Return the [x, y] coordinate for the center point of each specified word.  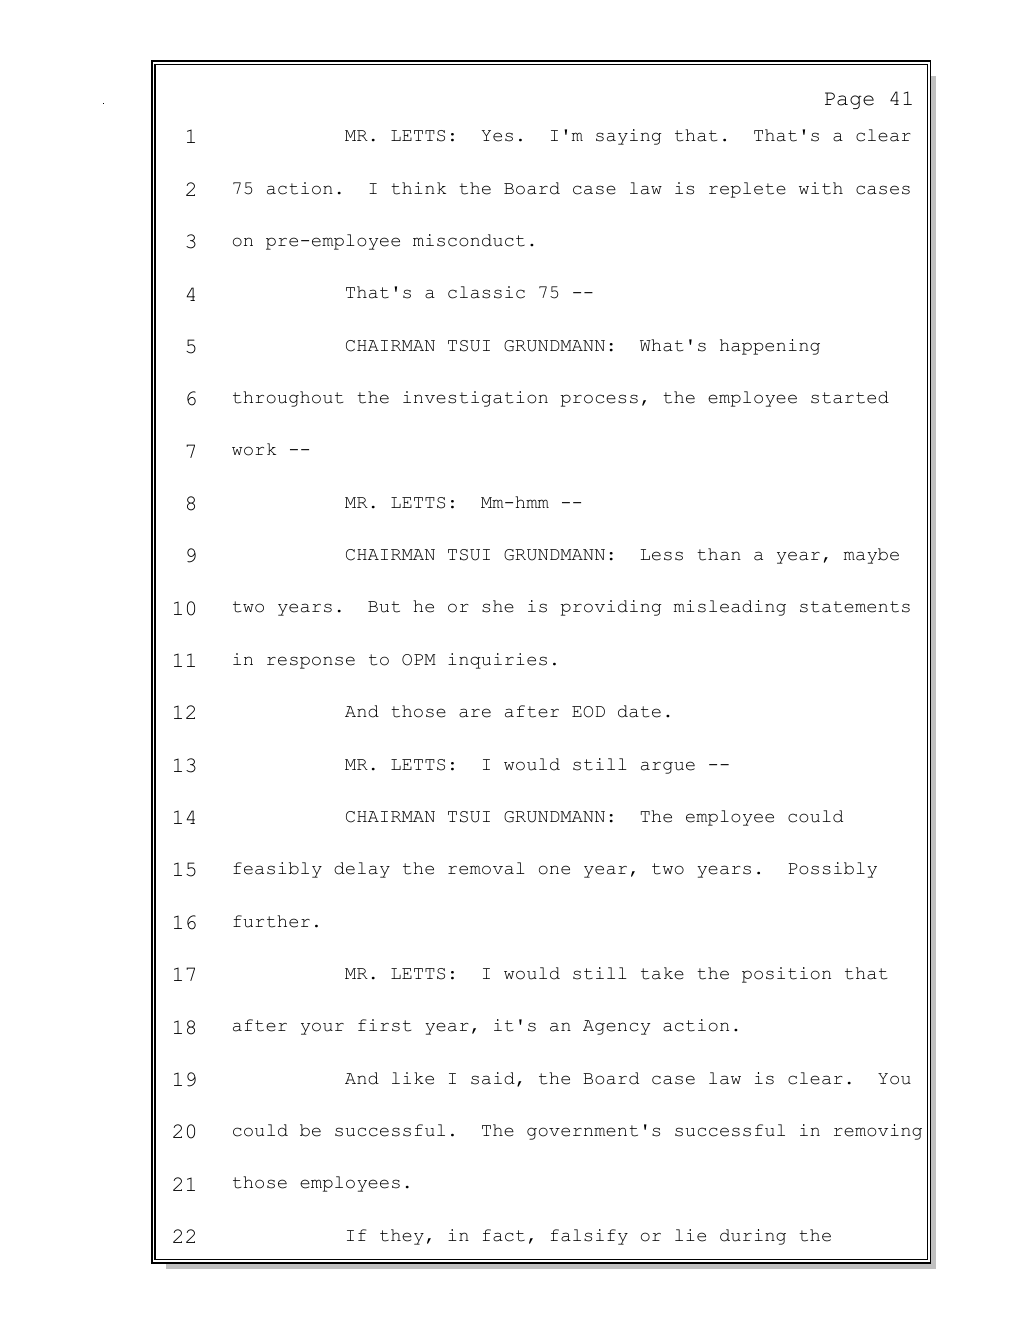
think [418, 188]
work [254, 449]
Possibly [833, 870]
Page [849, 100]
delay [362, 870]
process [599, 400]
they [402, 1237]
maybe [871, 556]
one [554, 870]
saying [628, 137]
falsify [589, 1237]
